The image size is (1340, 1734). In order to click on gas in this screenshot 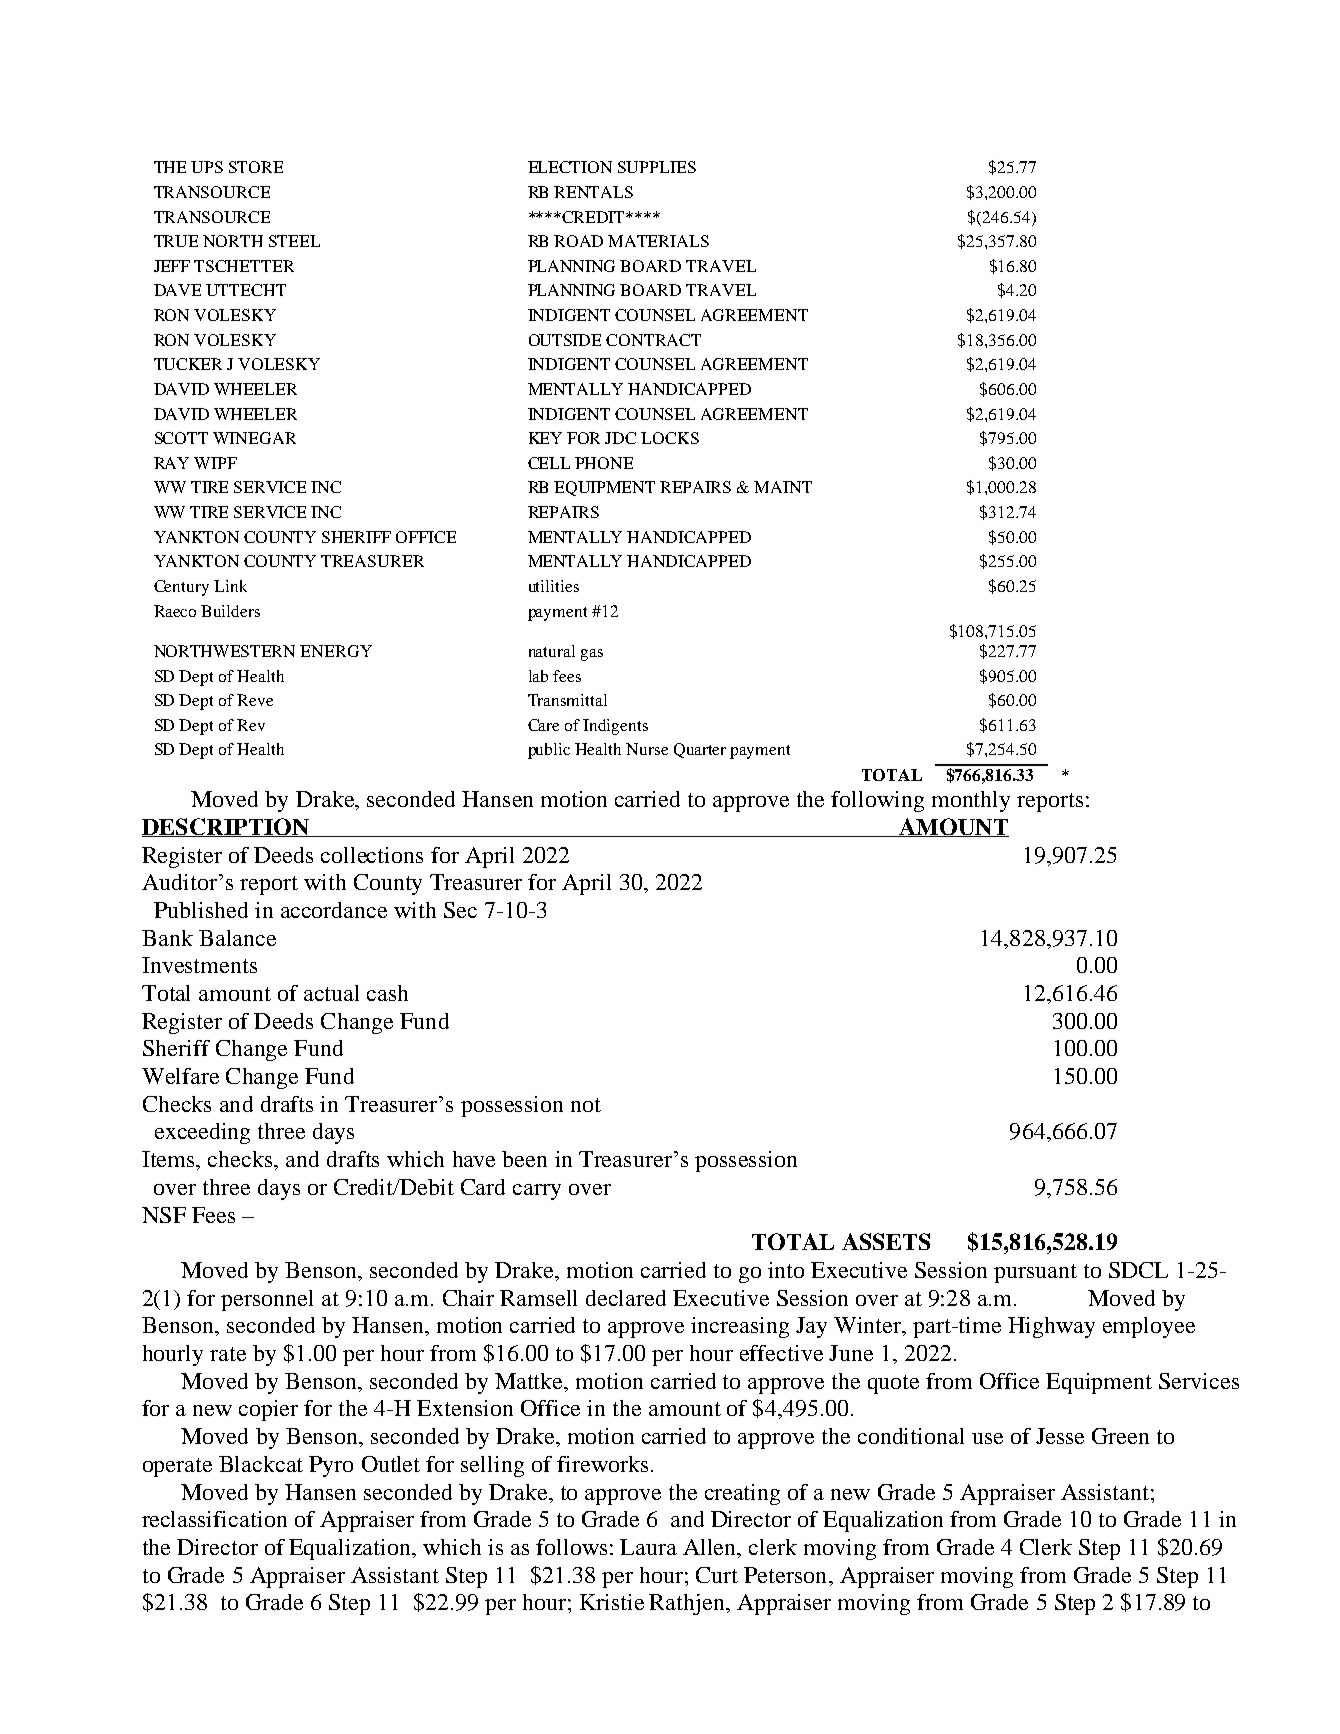, I will do `click(592, 655)`.
